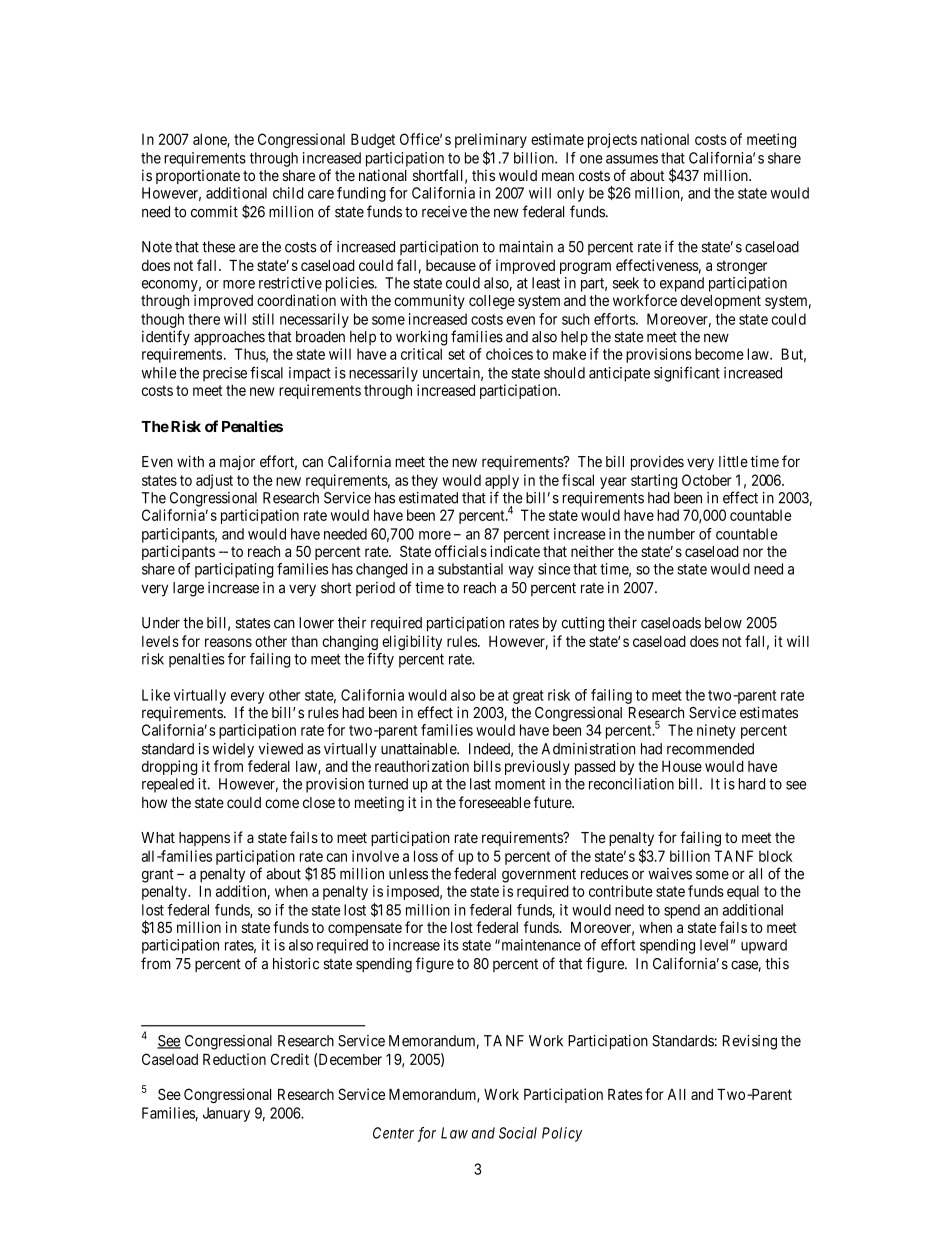 This image has height=1233, width=952. I want to click on preliminary, so click(491, 140).
